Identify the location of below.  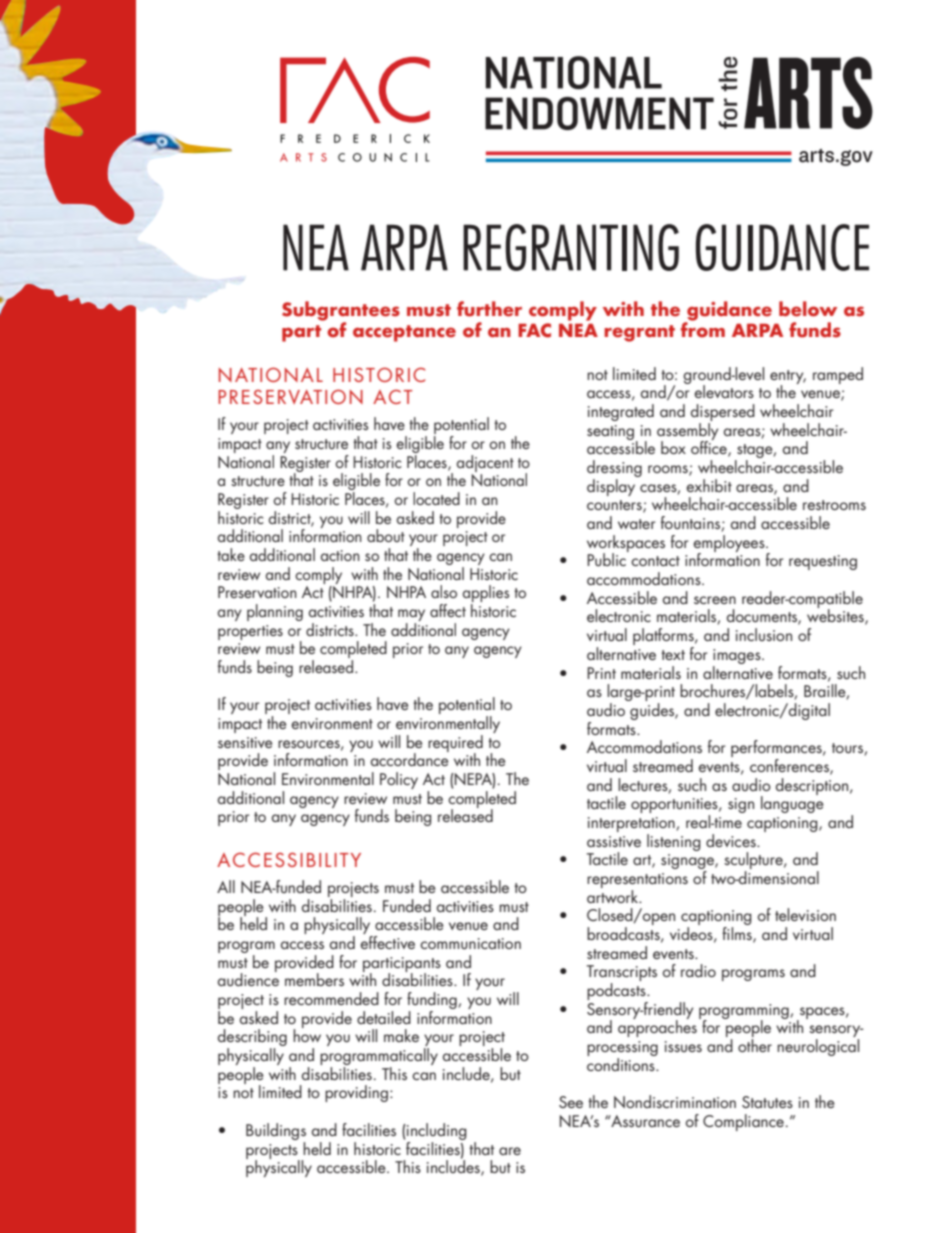
(808, 309).
